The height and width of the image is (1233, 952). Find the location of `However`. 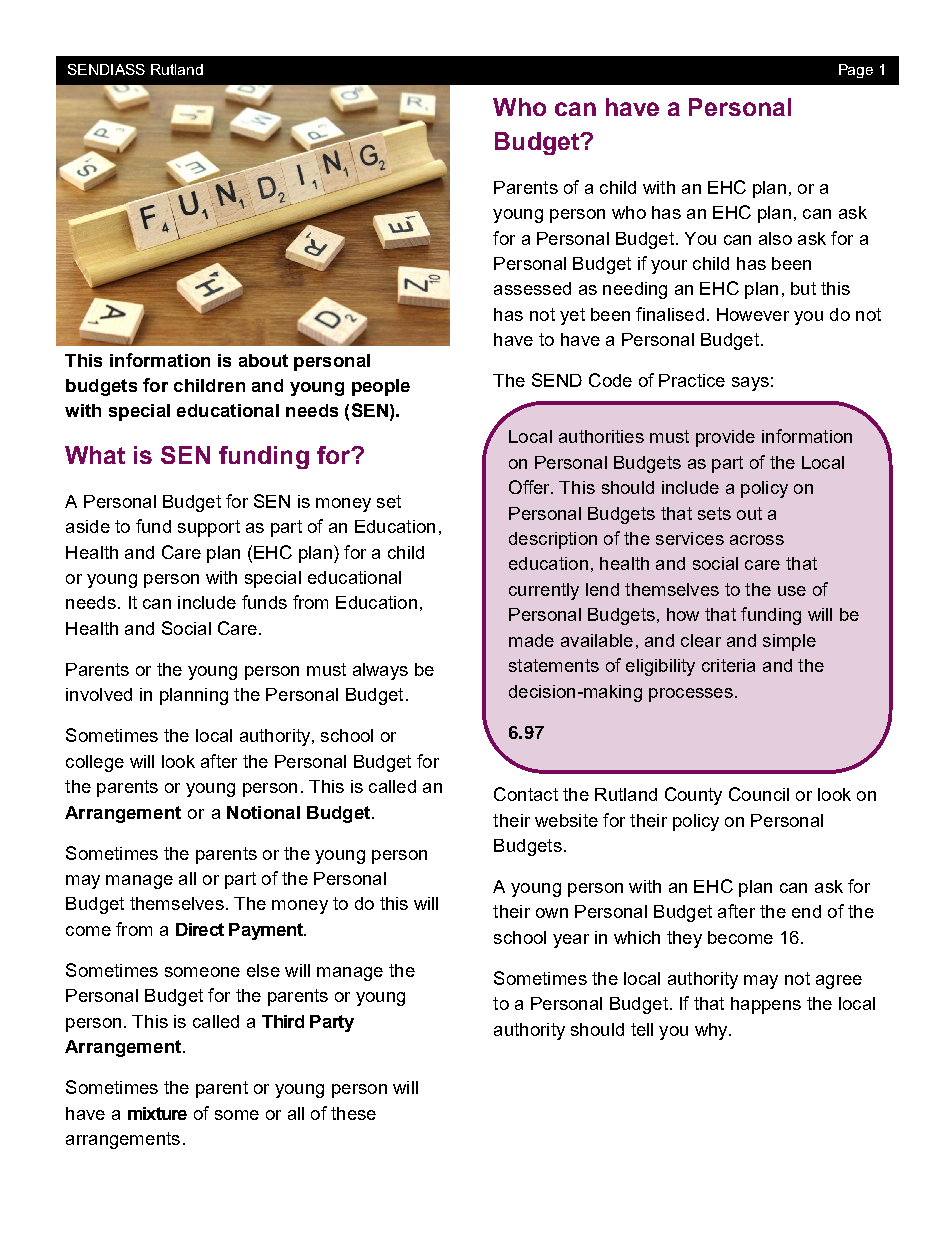

However is located at coordinates (753, 314).
